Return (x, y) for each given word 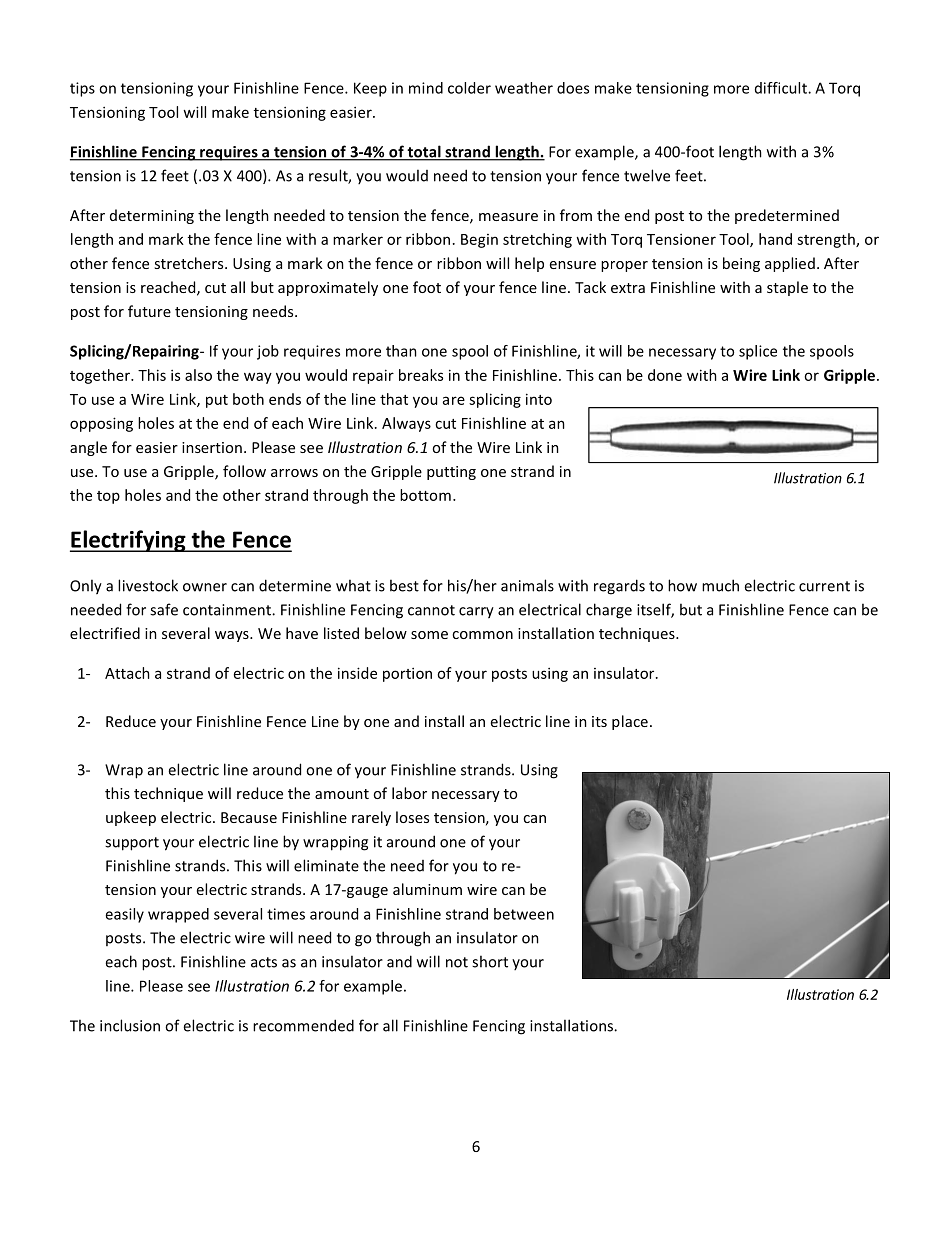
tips (82, 89)
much (720, 585)
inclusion (130, 1025)
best (404, 585)
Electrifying (129, 541)
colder (469, 88)
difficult (782, 88)
